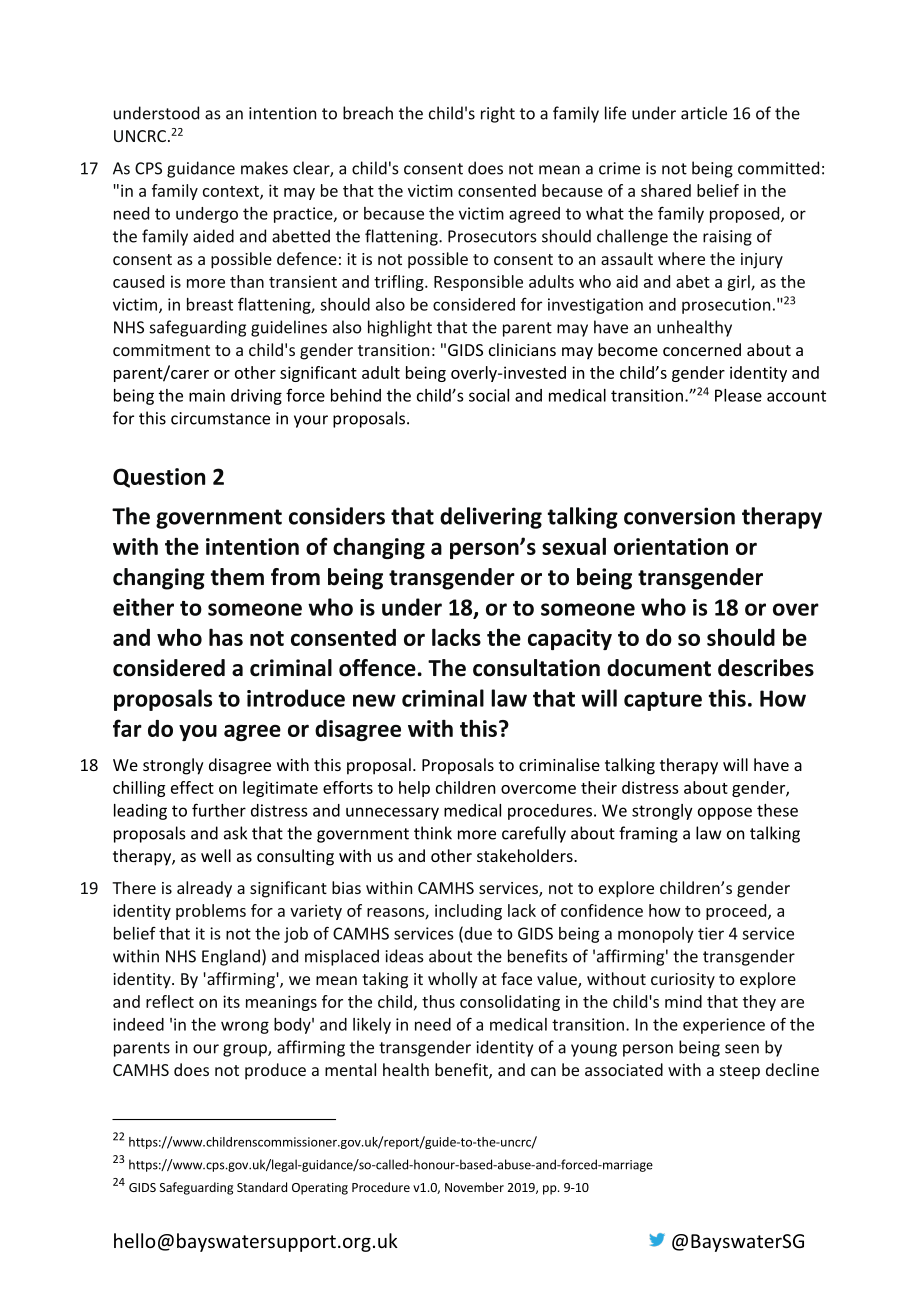 The width and height of the screenshot is (924, 1308). Describe the element at coordinates (498, 114) in the screenshot. I see `right` at that location.
